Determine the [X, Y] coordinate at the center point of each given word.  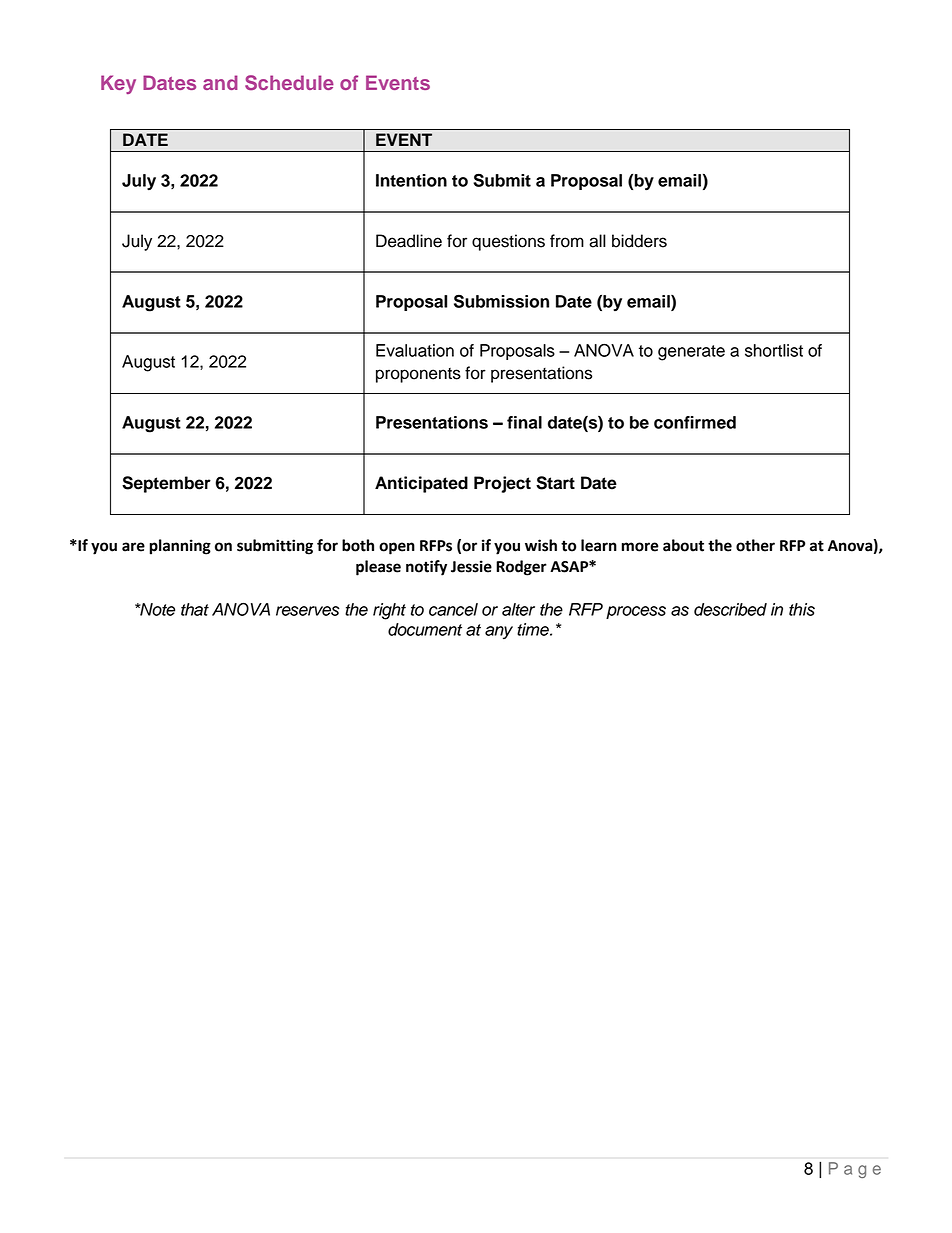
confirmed [695, 422]
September [166, 484]
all [597, 241]
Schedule [289, 82]
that [195, 609]
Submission [501, 301]
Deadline [409, 241]
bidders [639, 241]
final [524, 422]
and [220, 82]
